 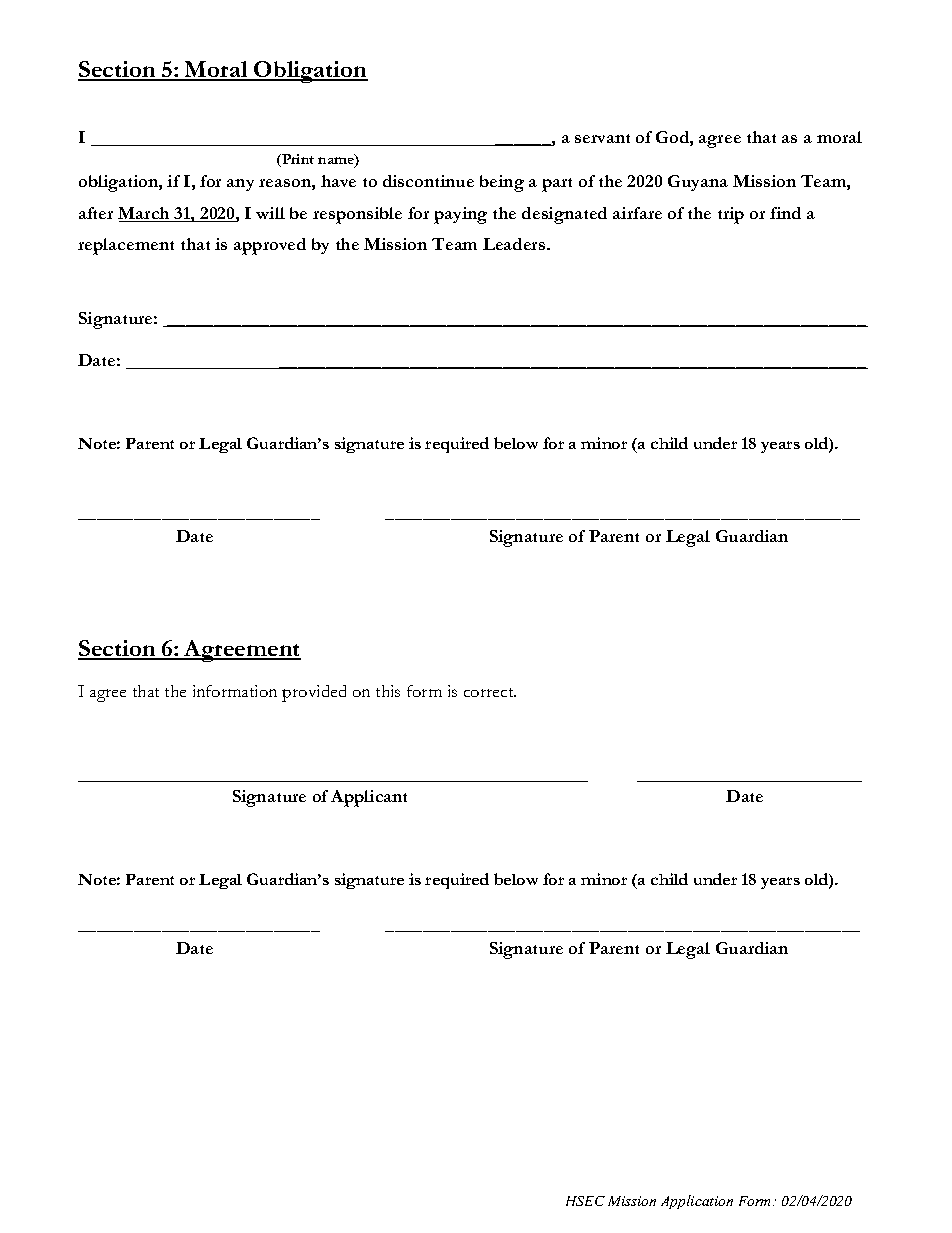 What do you see at coordinates (698, 183) in the page?
I see `Guyana` at bounding box center [698, 183].
